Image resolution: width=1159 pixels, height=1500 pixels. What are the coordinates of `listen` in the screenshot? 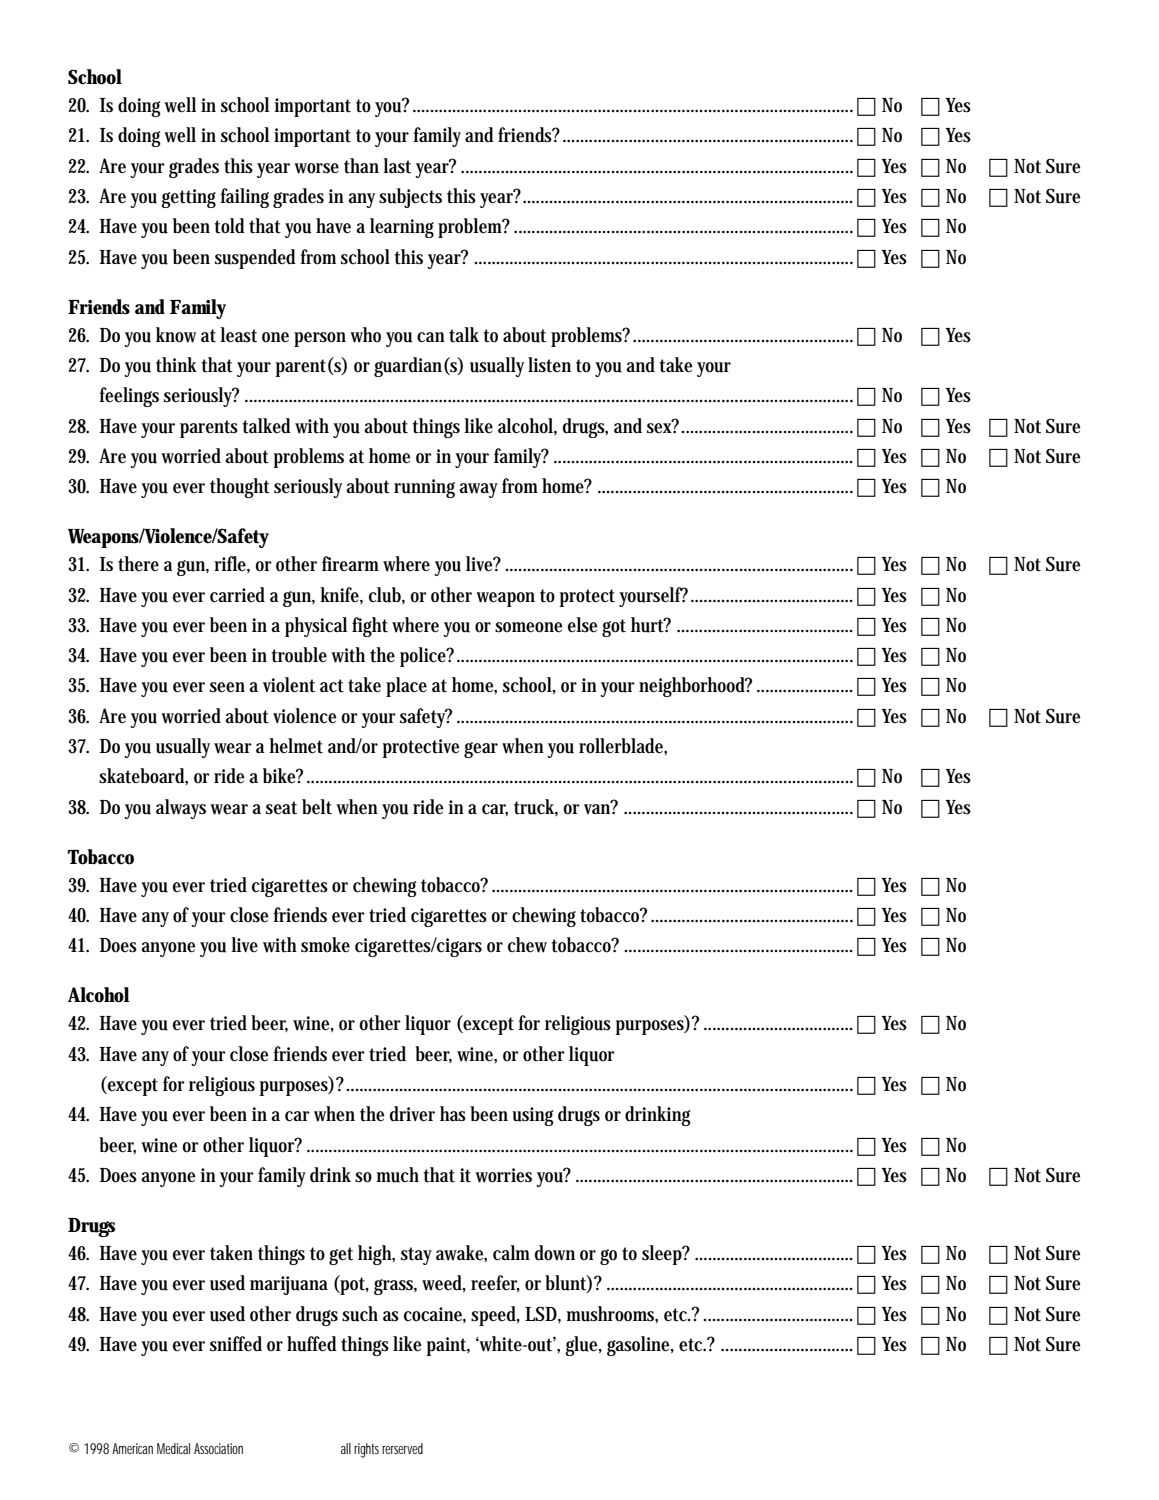 It's located at (549, 365).
